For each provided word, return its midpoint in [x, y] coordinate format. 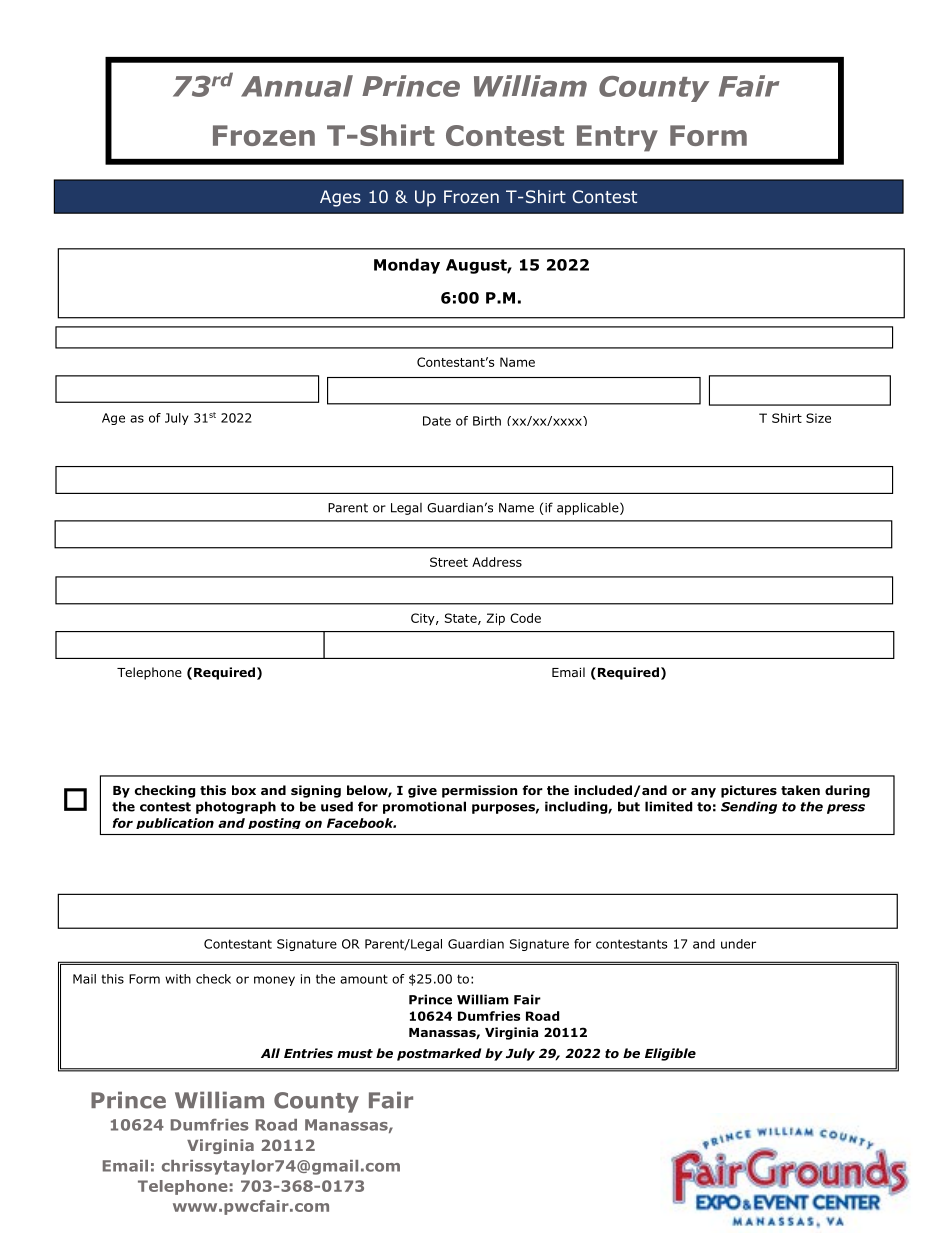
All [270, 1053]
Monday [407, 266]
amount [364, 979]
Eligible [670, 1054]
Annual [297, 86]
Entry [617, 138]
